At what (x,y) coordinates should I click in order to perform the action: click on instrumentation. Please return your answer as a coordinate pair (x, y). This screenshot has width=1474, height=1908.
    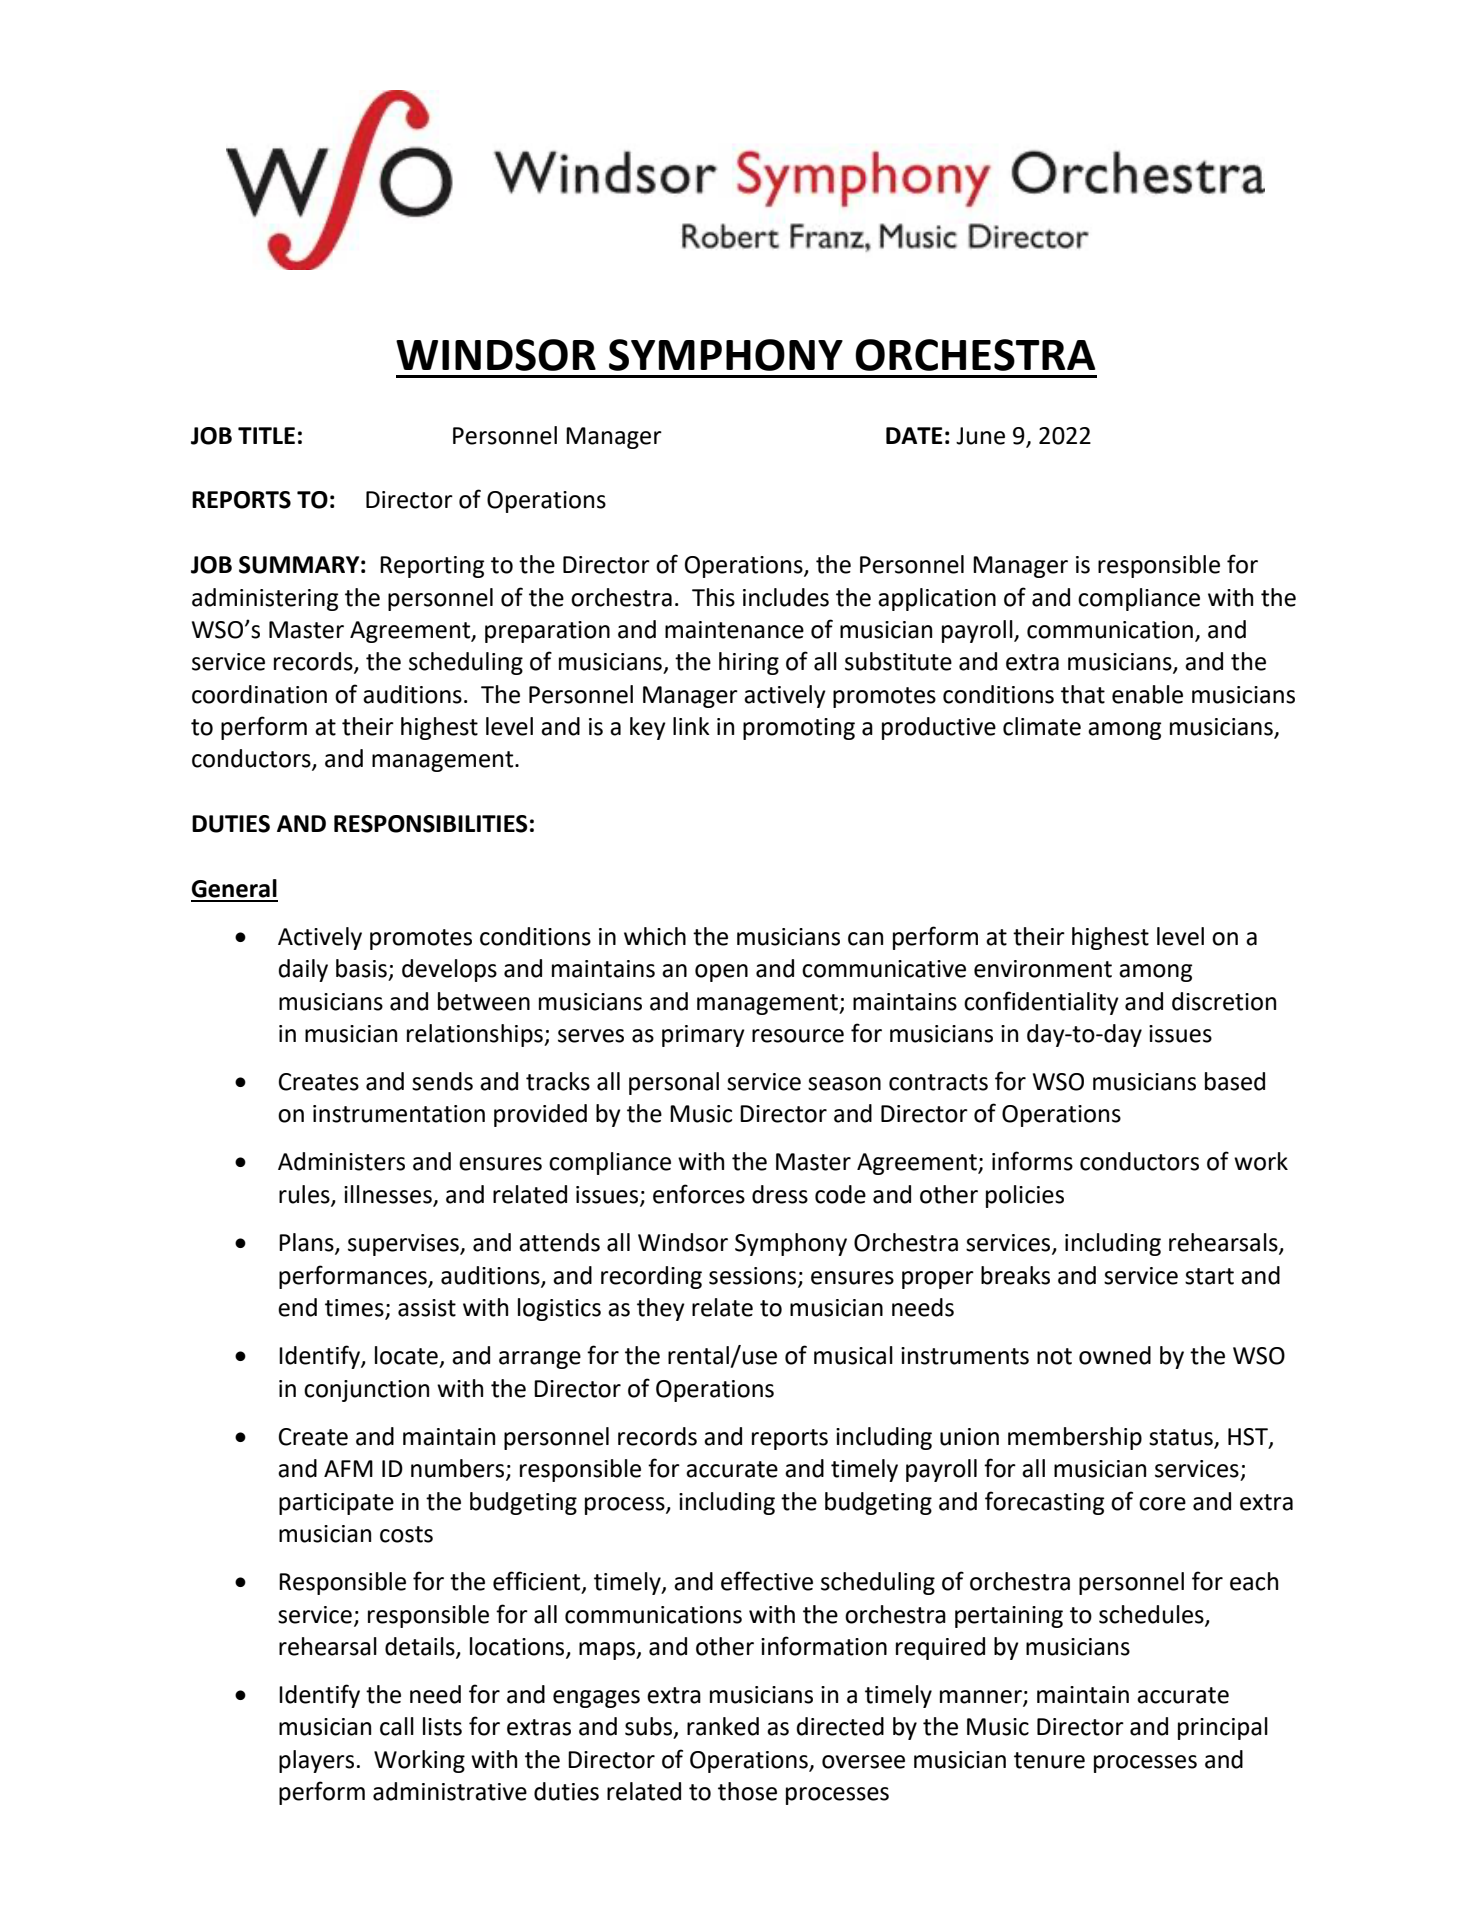
    Looking at the image, I should click on (399, 1114).
